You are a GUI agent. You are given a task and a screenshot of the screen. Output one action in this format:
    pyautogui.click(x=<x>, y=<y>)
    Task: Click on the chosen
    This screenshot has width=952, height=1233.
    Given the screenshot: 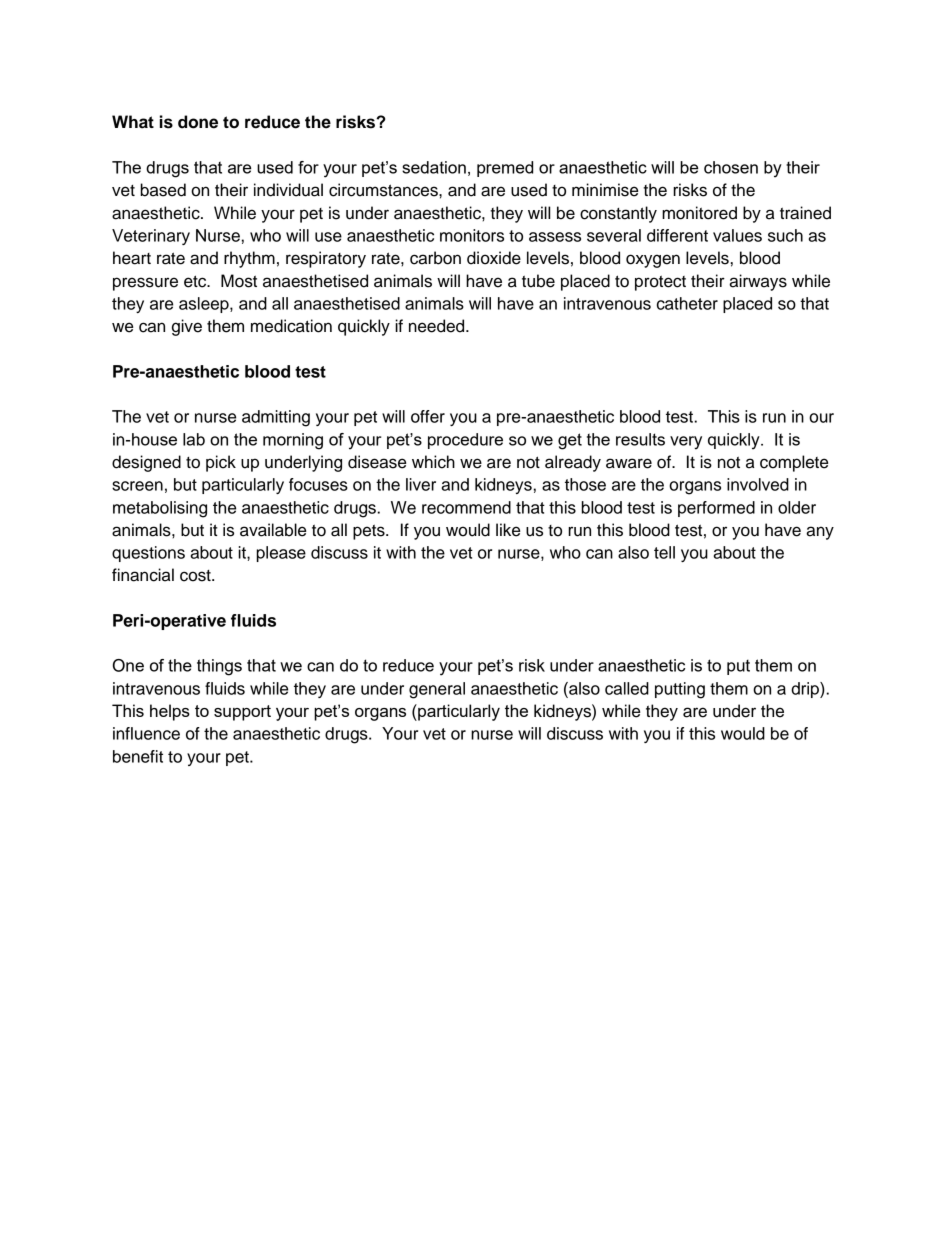 What is the action you would take?
    pyautogui.click(x=731, y=167)
